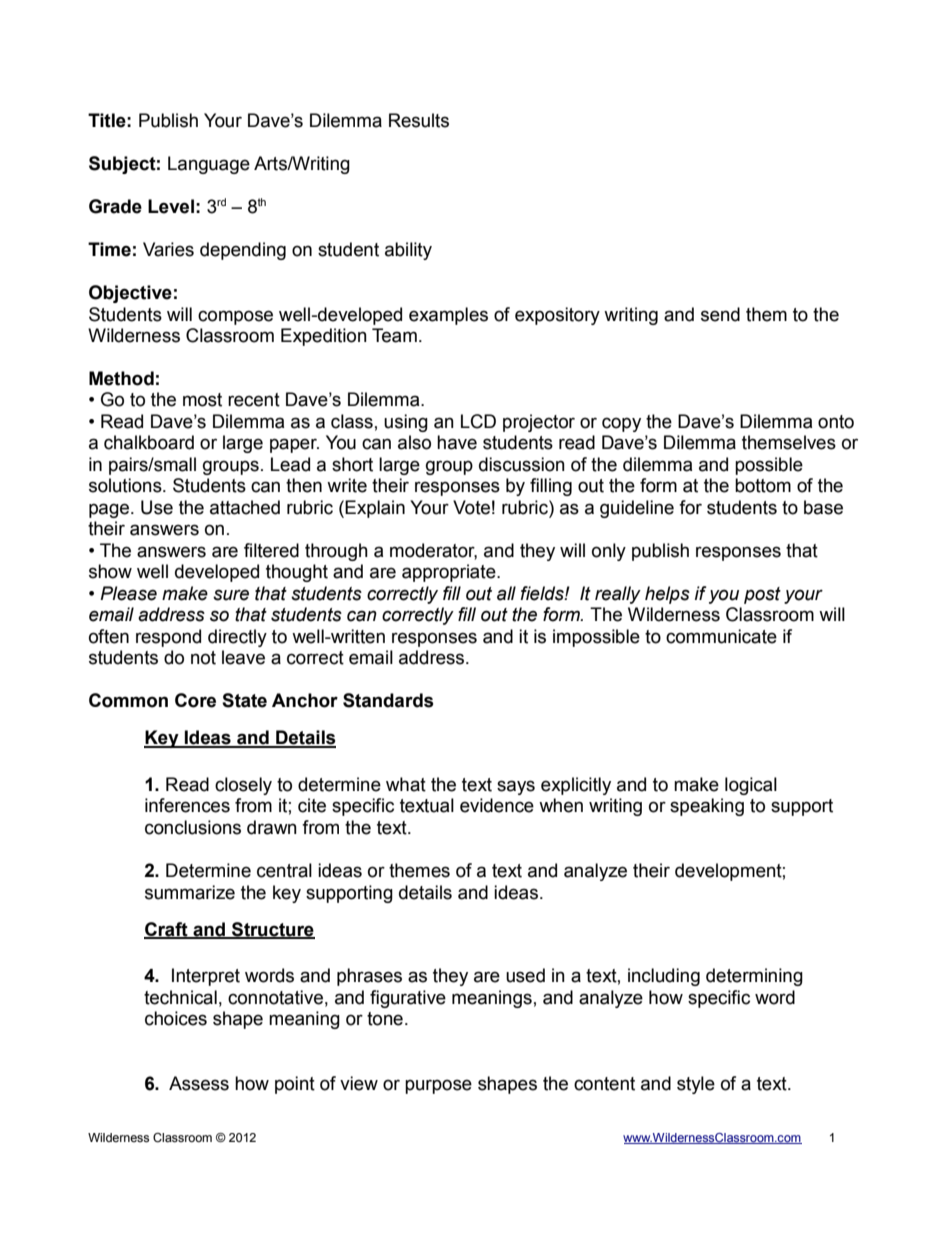  I want to click on Results, so click(419, 120).
